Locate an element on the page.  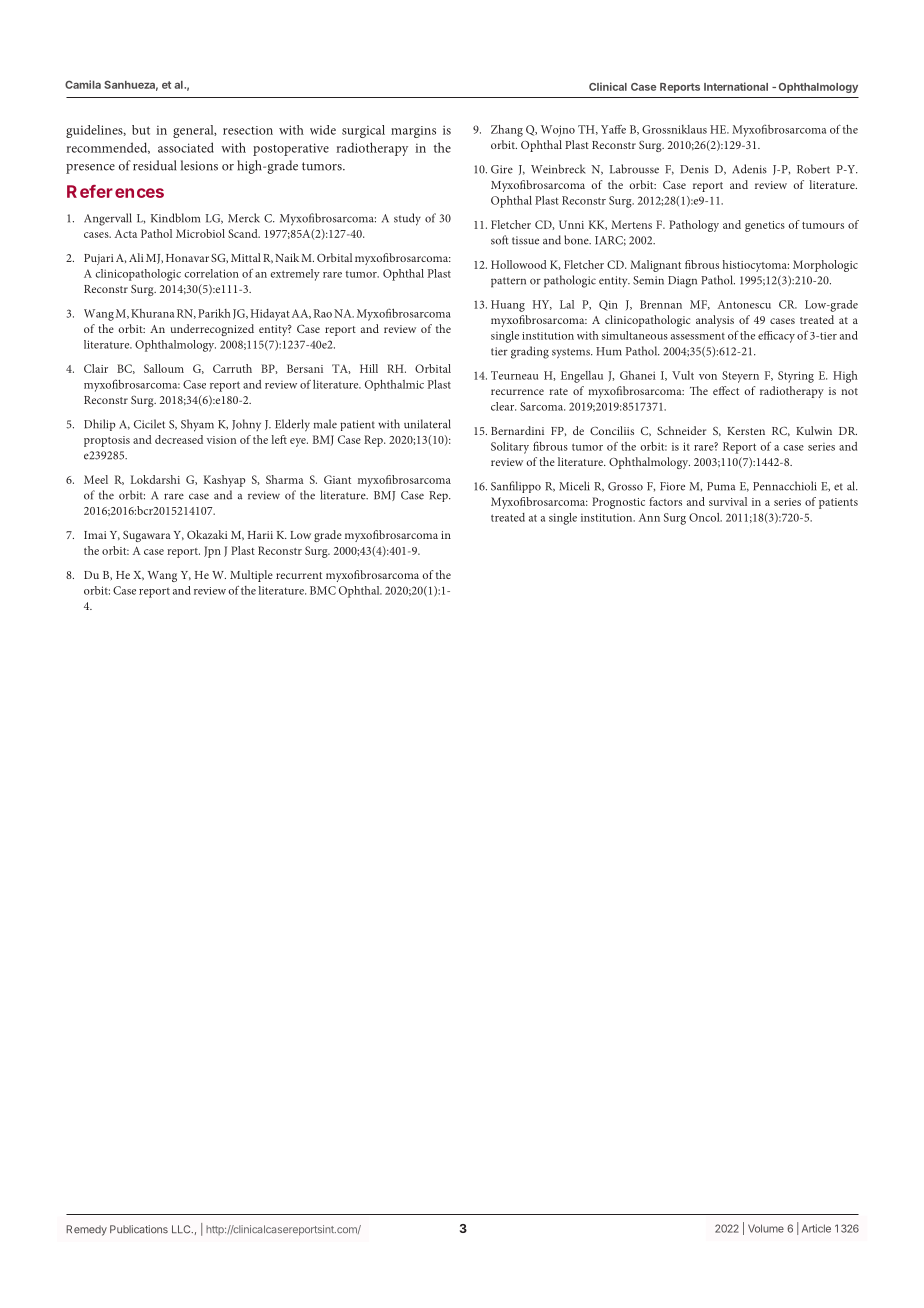
BMC is located at coordinates (323, 590).
